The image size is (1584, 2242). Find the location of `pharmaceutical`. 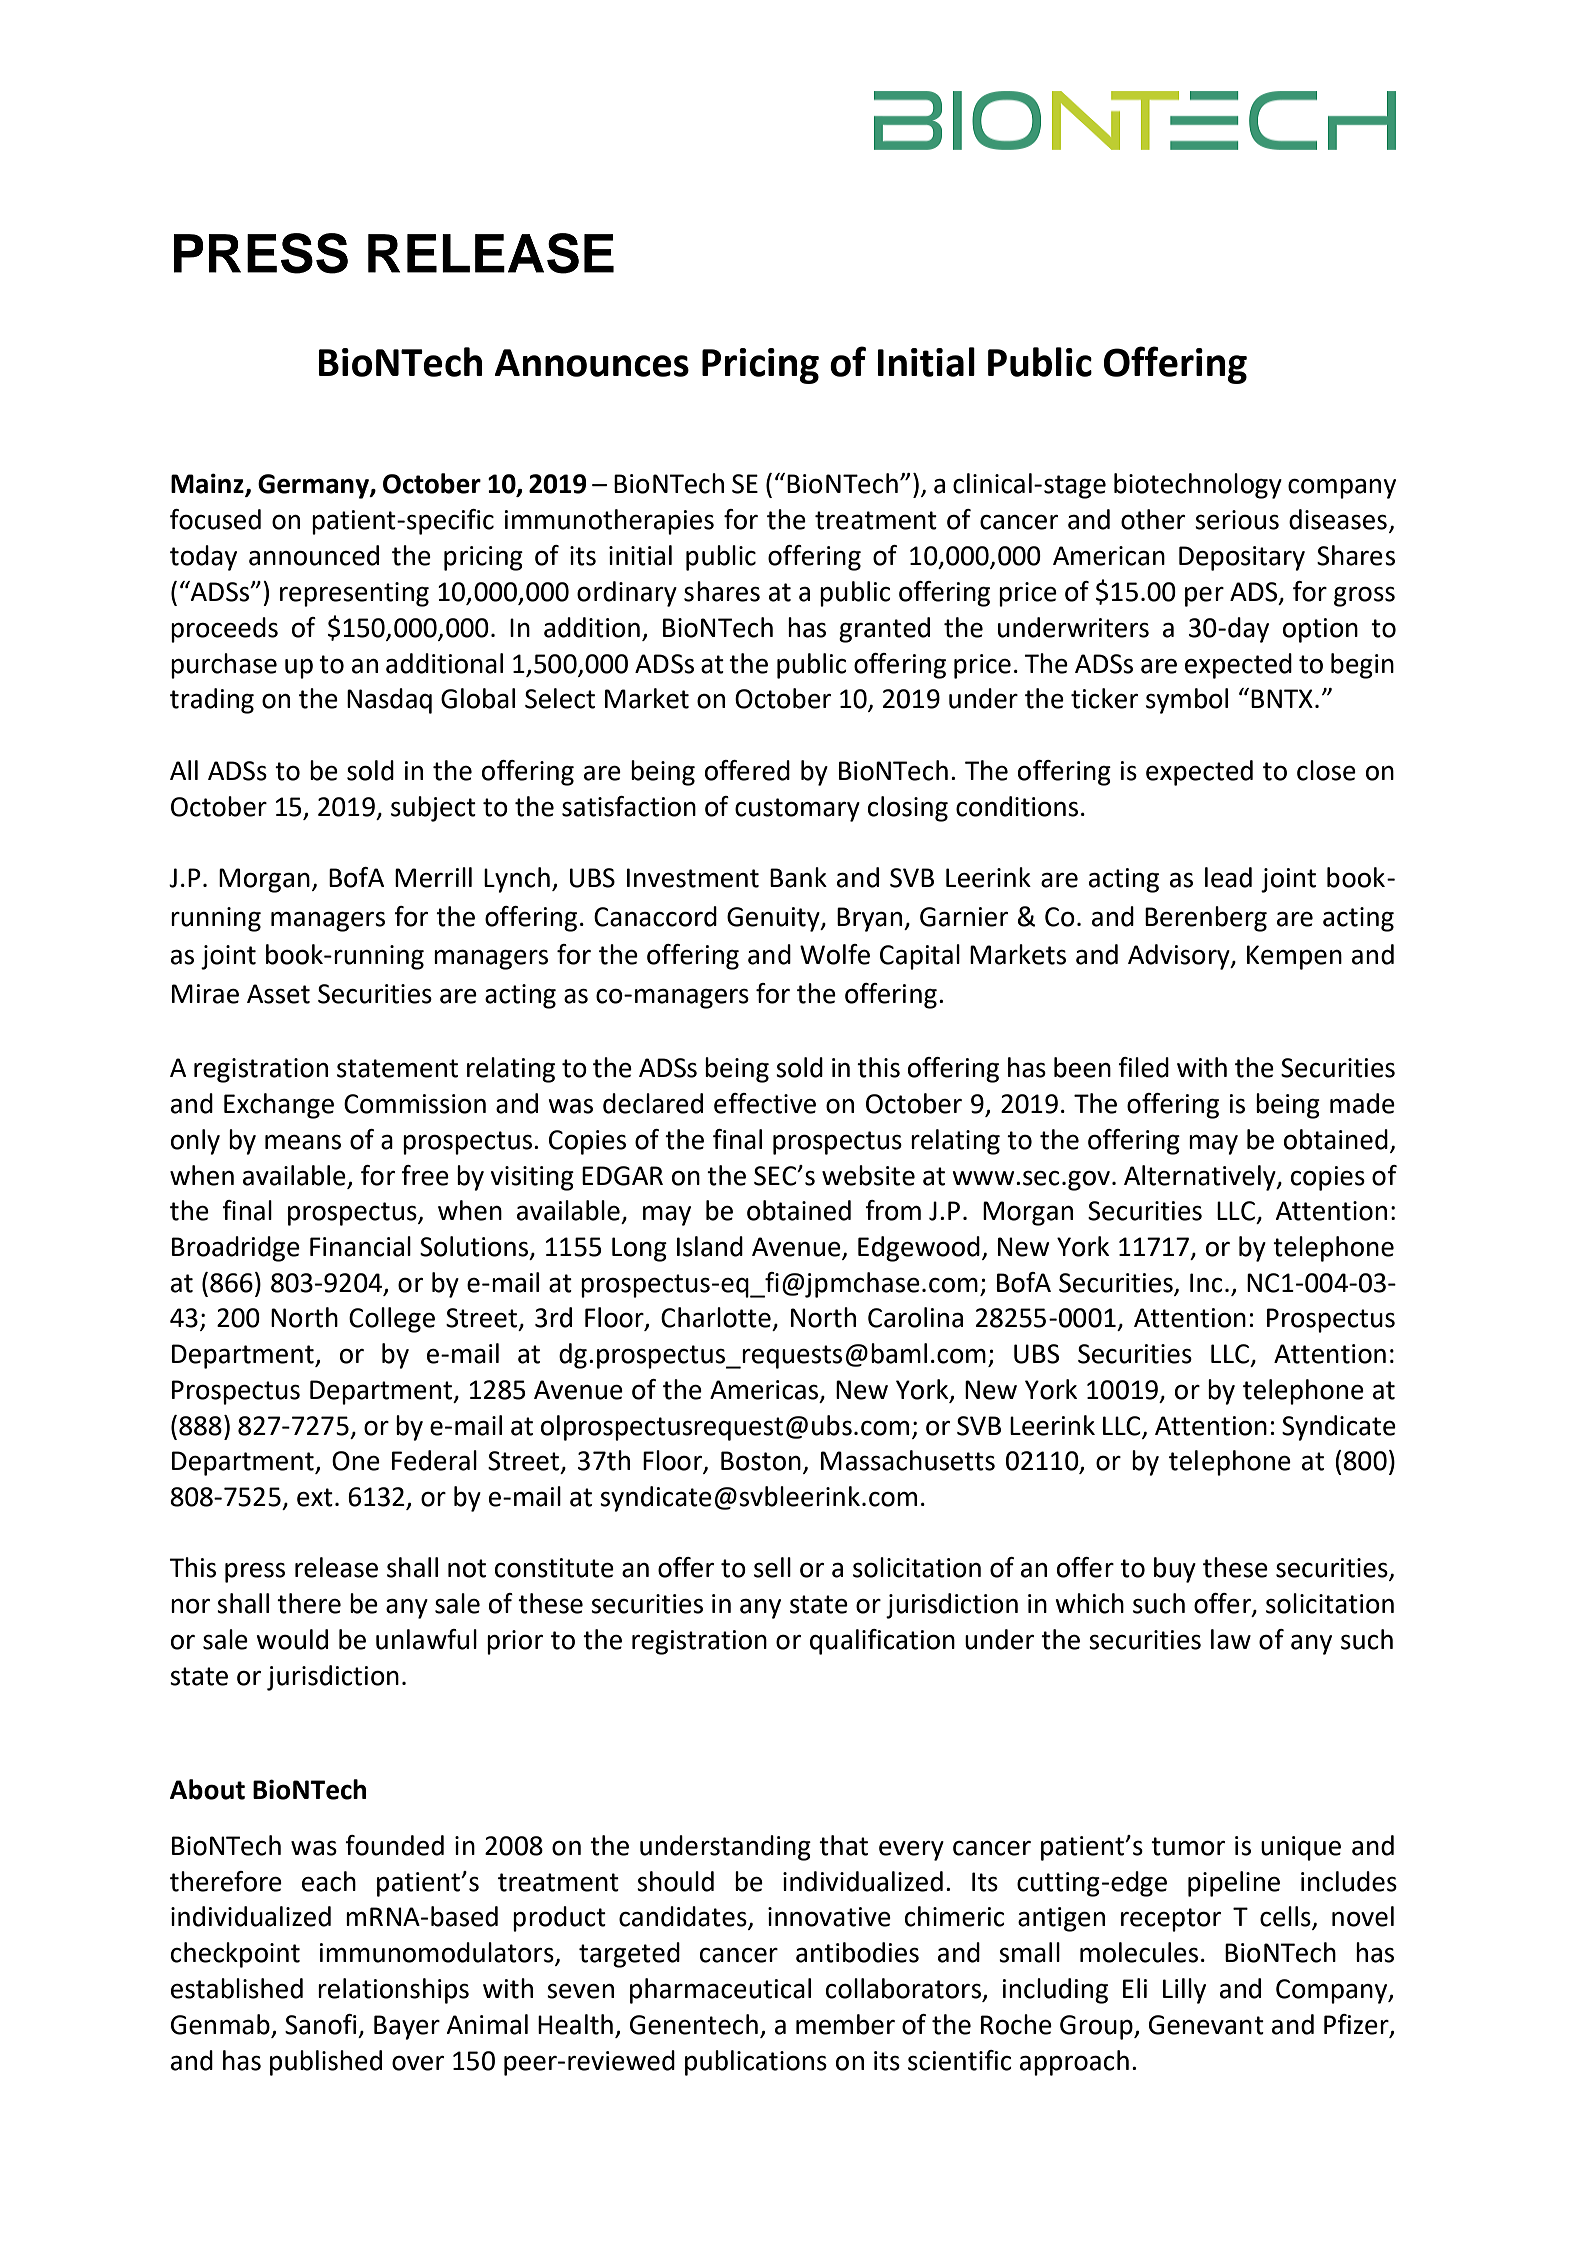

pharmaceutical is located at coordinates (720, 1991).
